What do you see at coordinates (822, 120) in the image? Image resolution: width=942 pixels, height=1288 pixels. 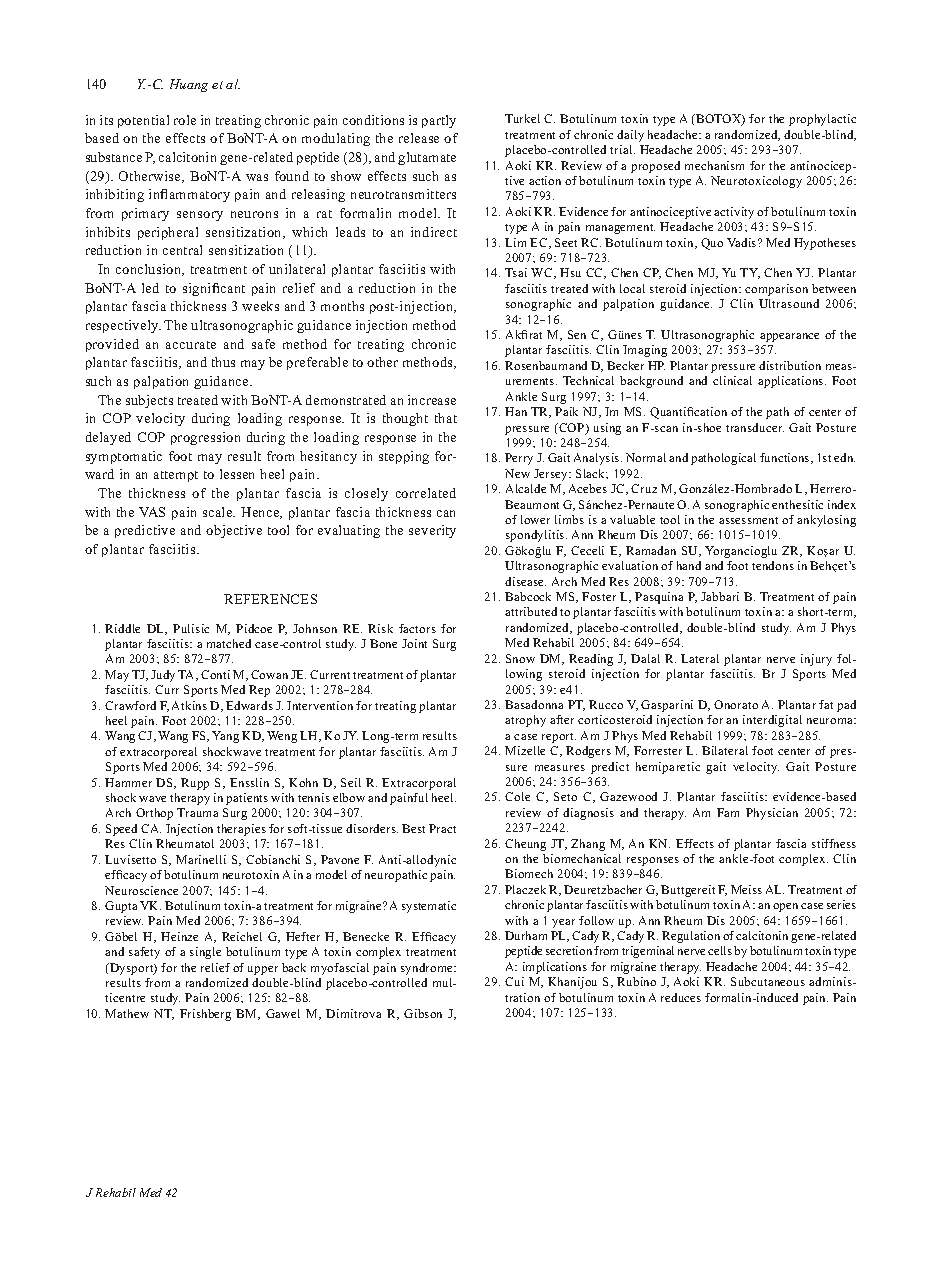 I see `prophylactic` at bounding box center [822, 120].
